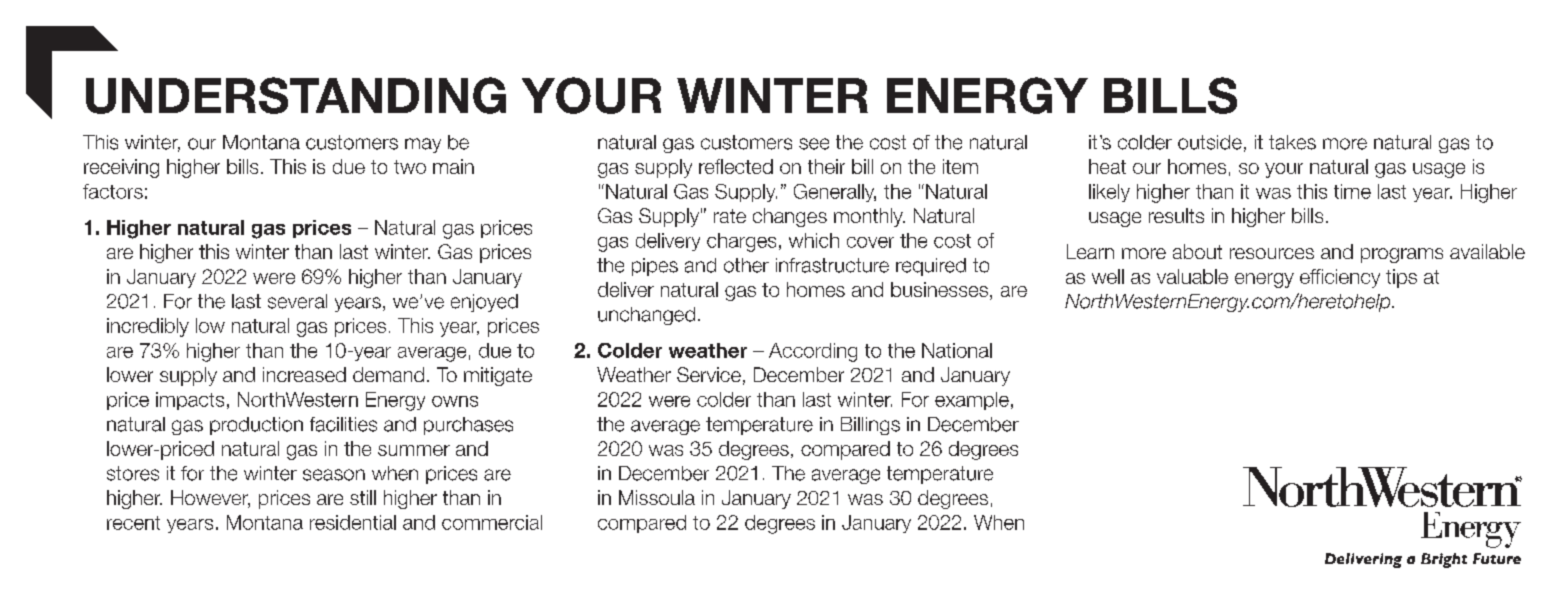  I want to click on see, so click(814, 144).
